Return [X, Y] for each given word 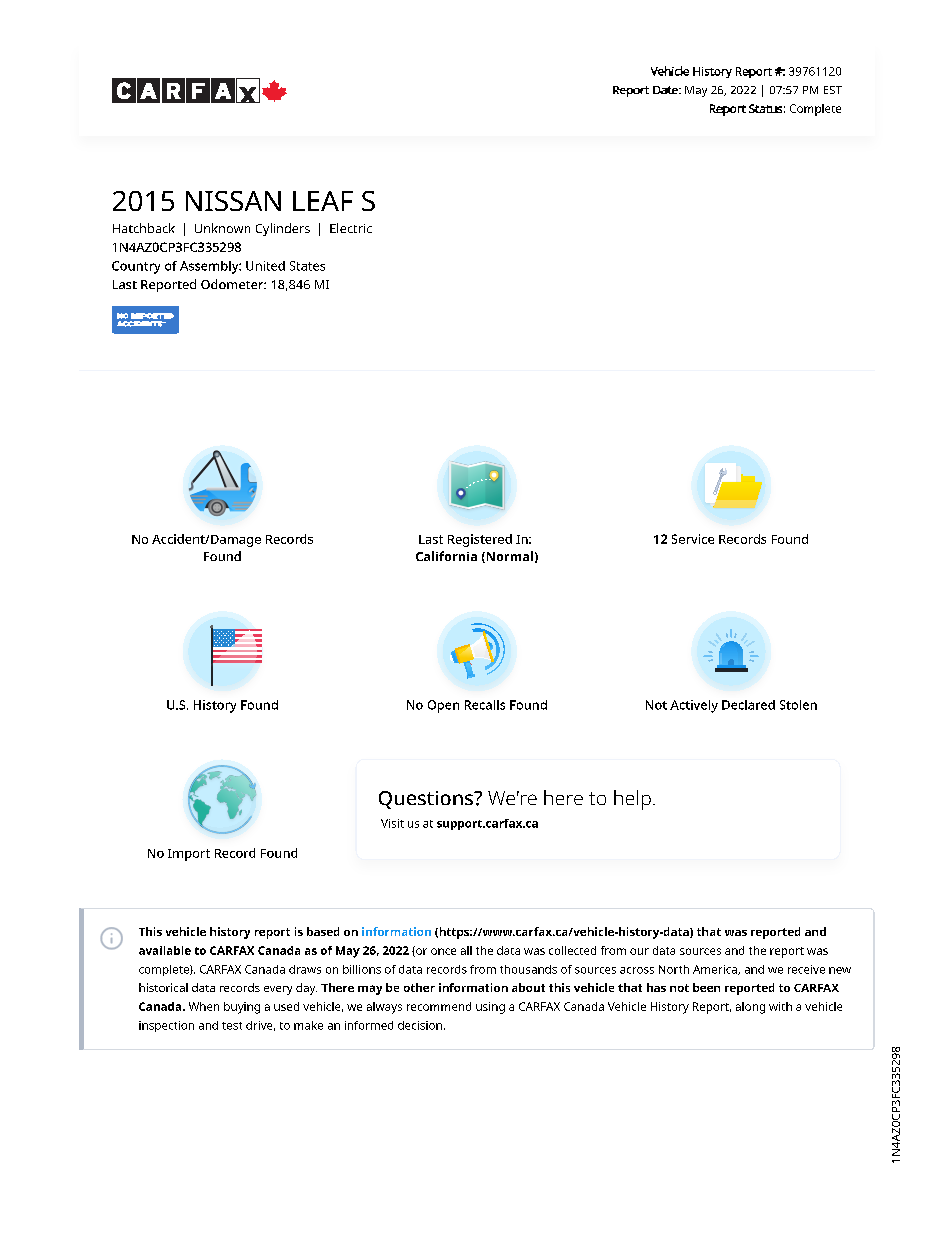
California [446, 556]
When [204, 1006]
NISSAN [233, 201]
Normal [508, 557]
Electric [351, 228]
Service [693, 539]
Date [666, 90]
